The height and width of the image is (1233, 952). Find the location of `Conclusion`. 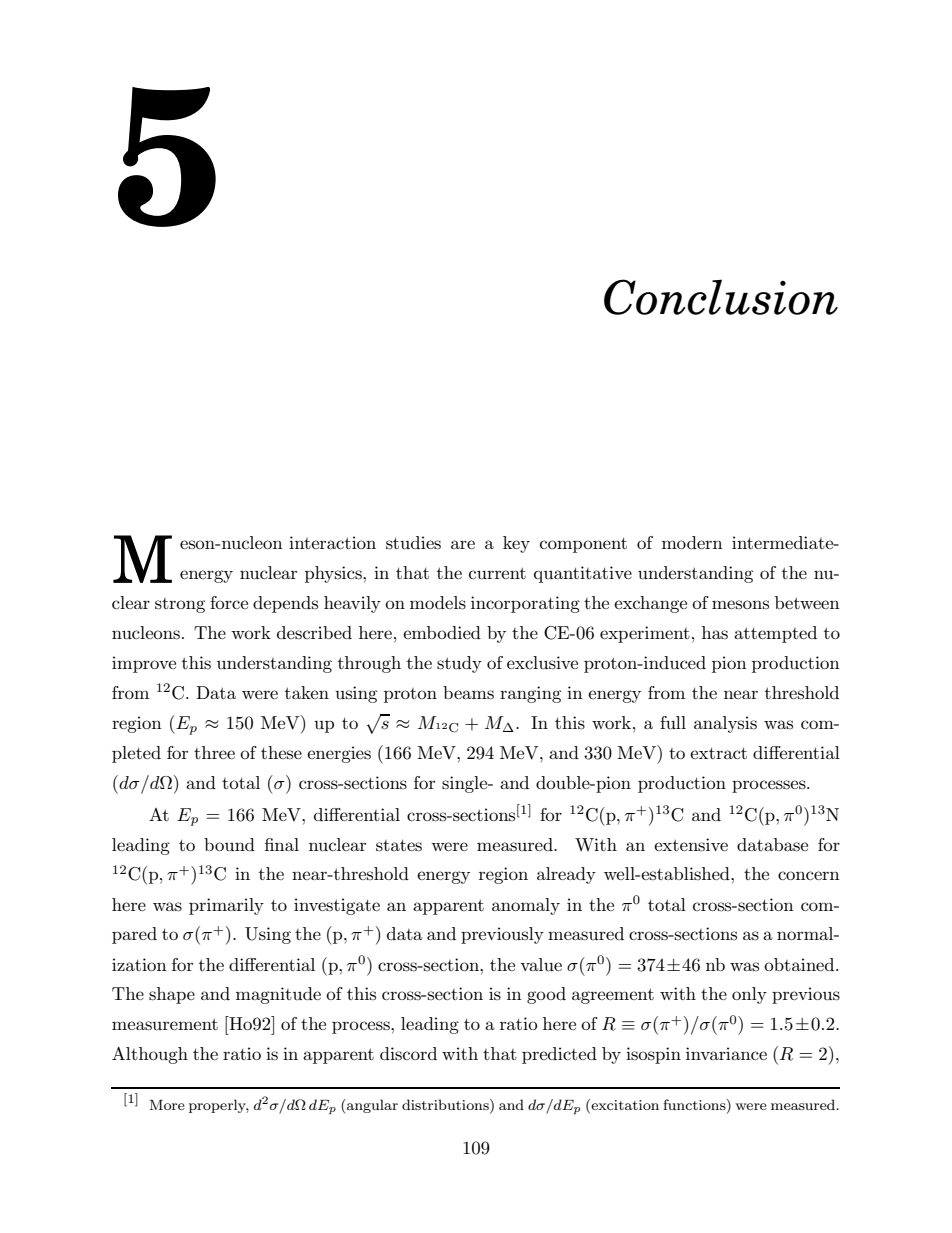

Conclusion is located at coordinates (721, 297).
